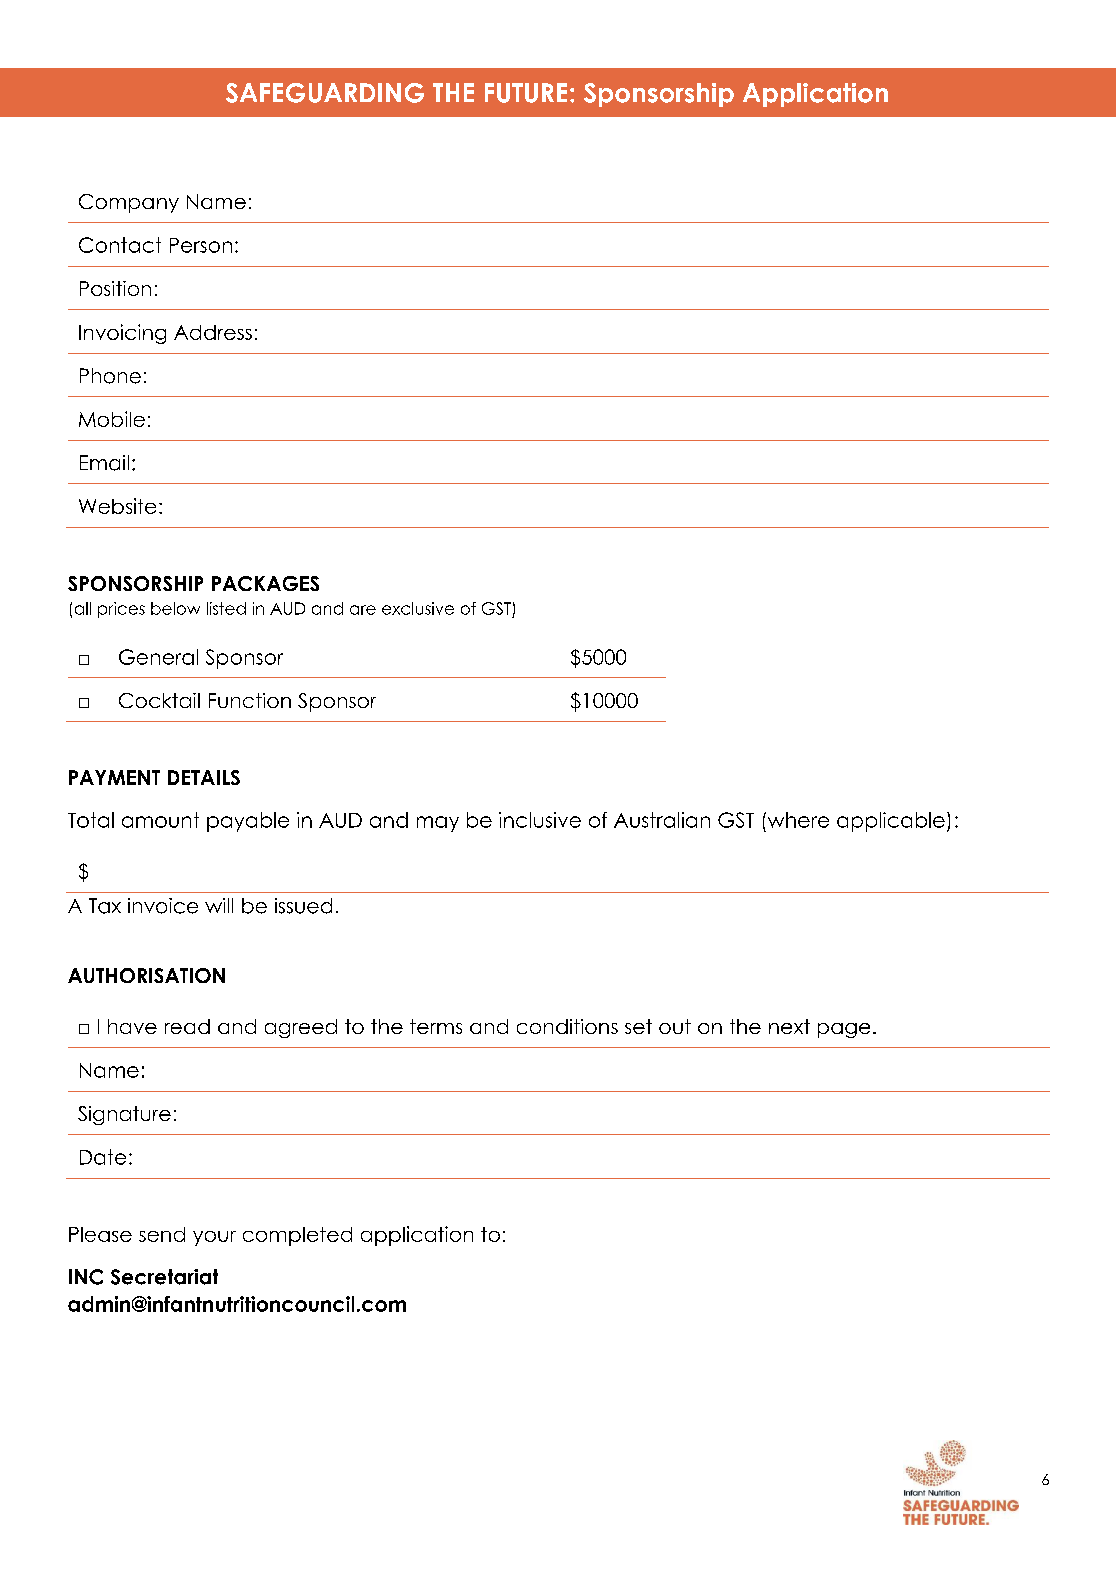  Describe the element at coordinates (797, 820) in the screenshot. I see `where` at that location.
